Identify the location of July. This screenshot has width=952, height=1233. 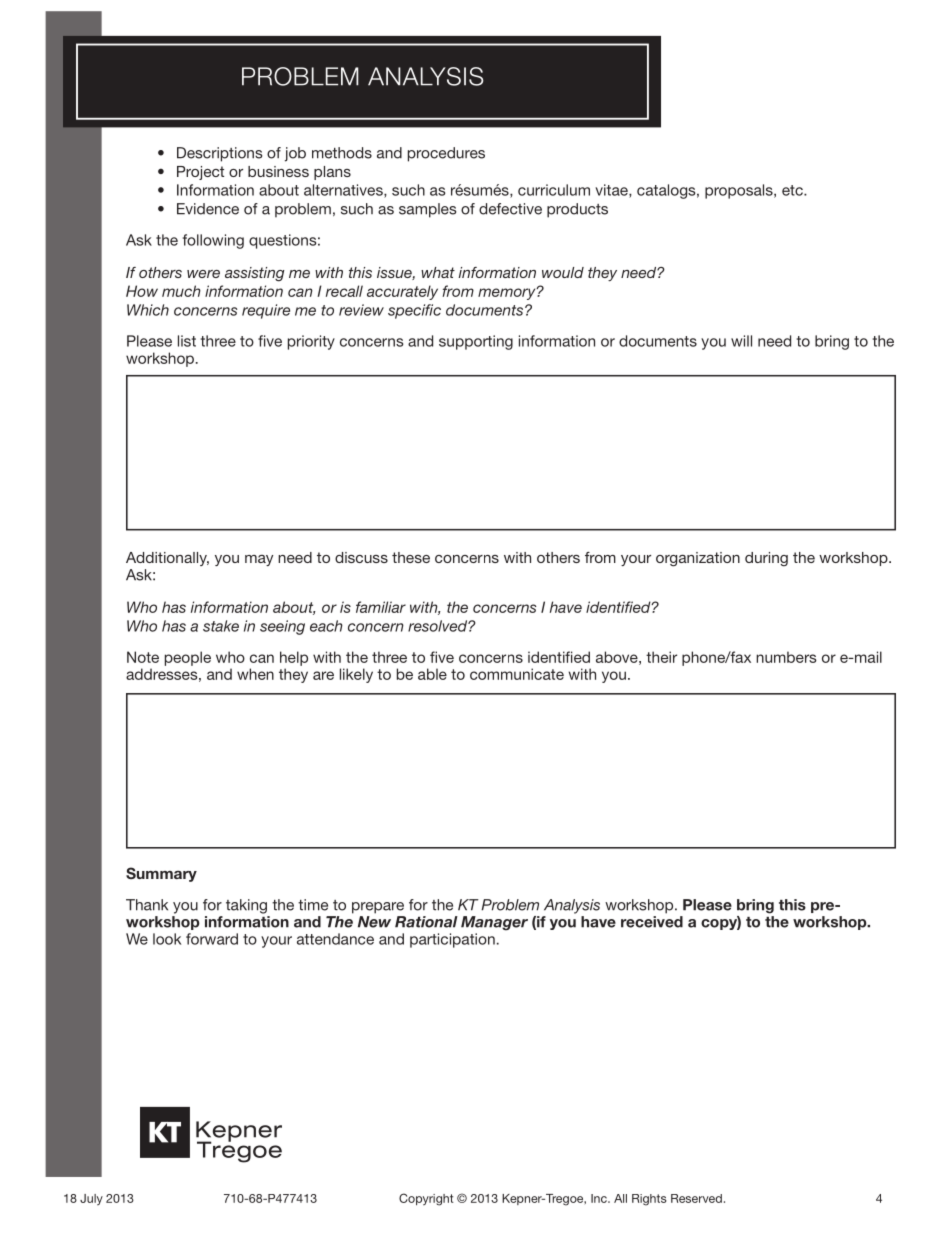
(91, 1199).
